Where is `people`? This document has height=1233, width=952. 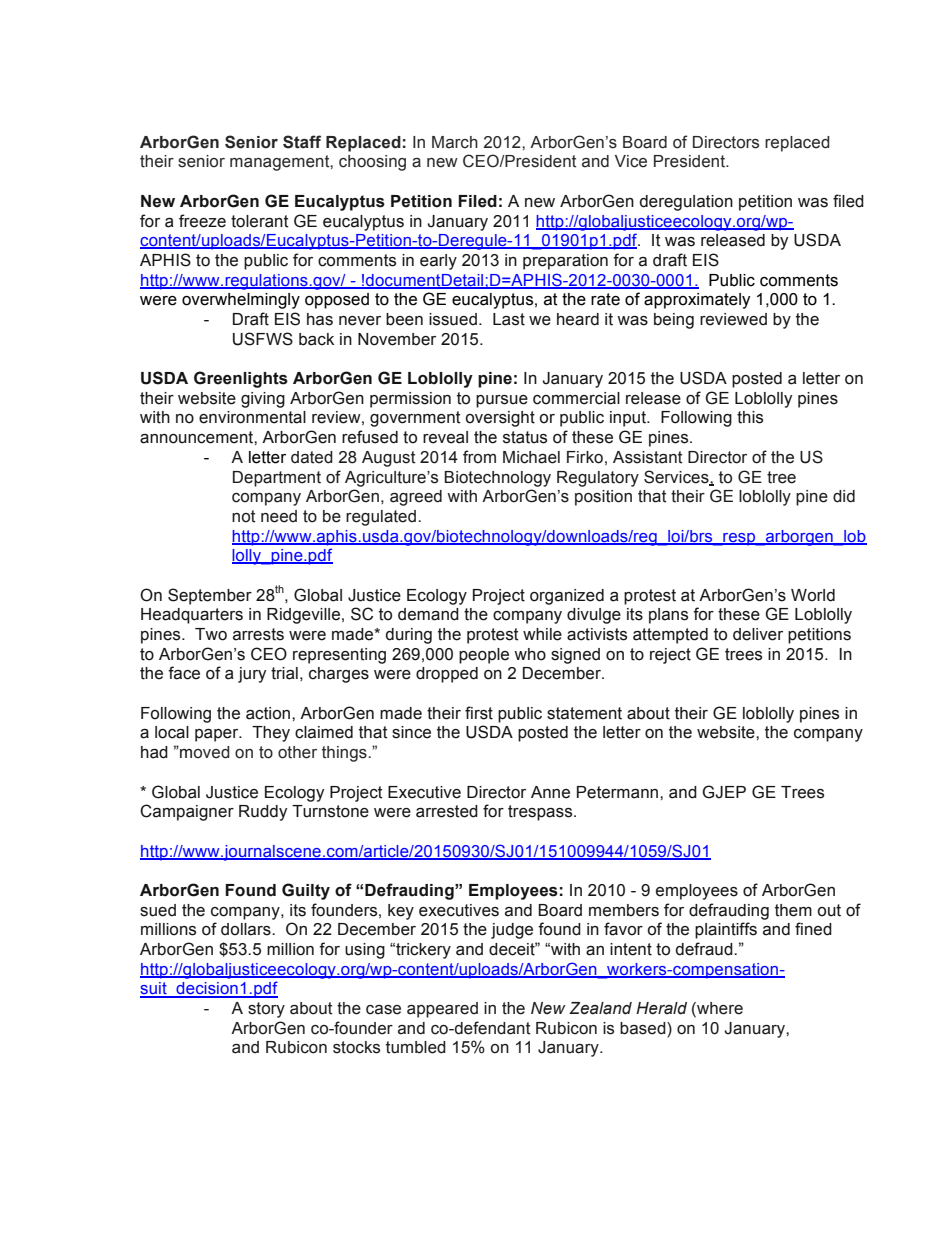 people is located at coordinates (484, 656).
